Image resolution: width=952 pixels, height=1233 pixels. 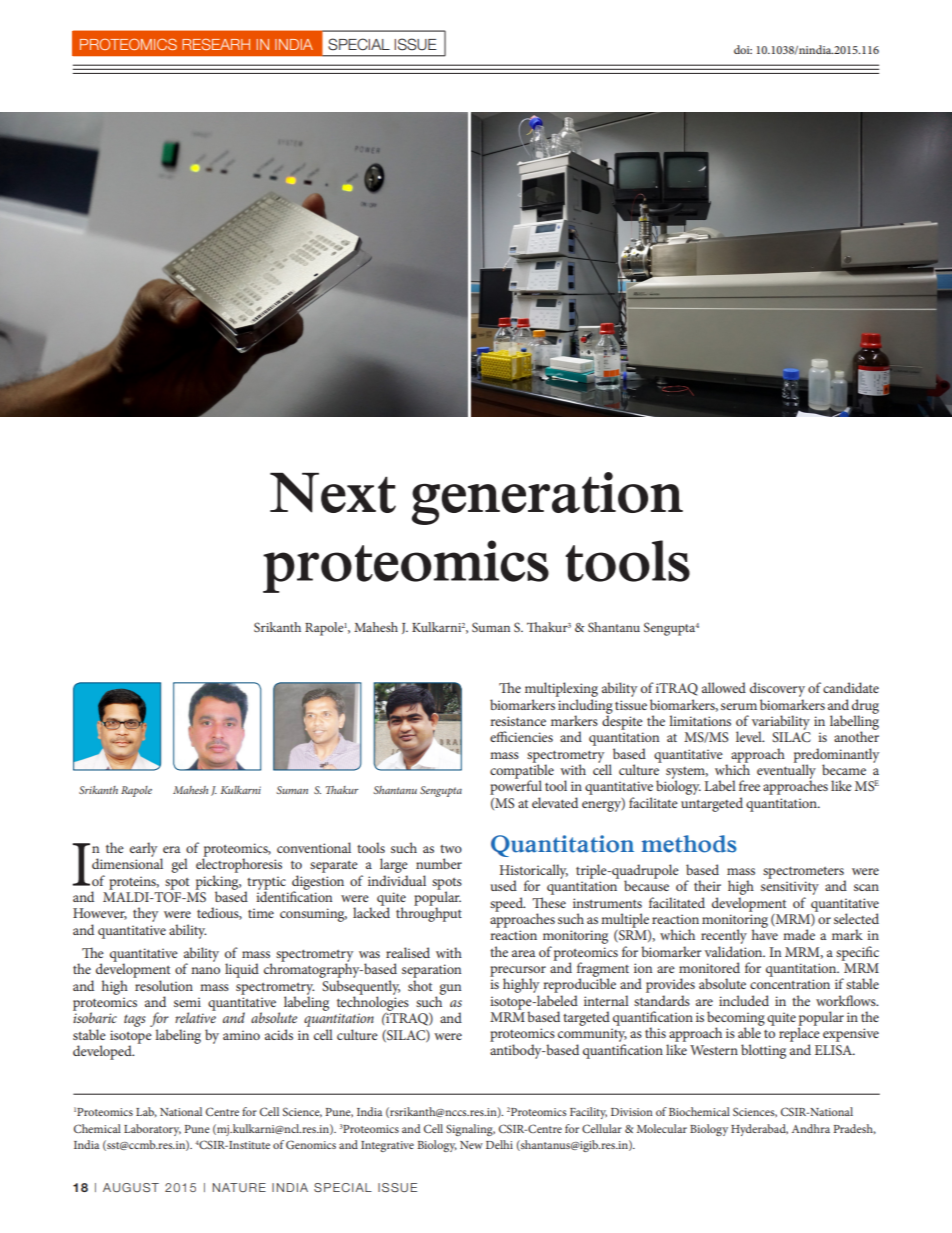 What do you see at coordinates (333, 493) in the document?
I see `Next` at bounding box center [333, 493].
